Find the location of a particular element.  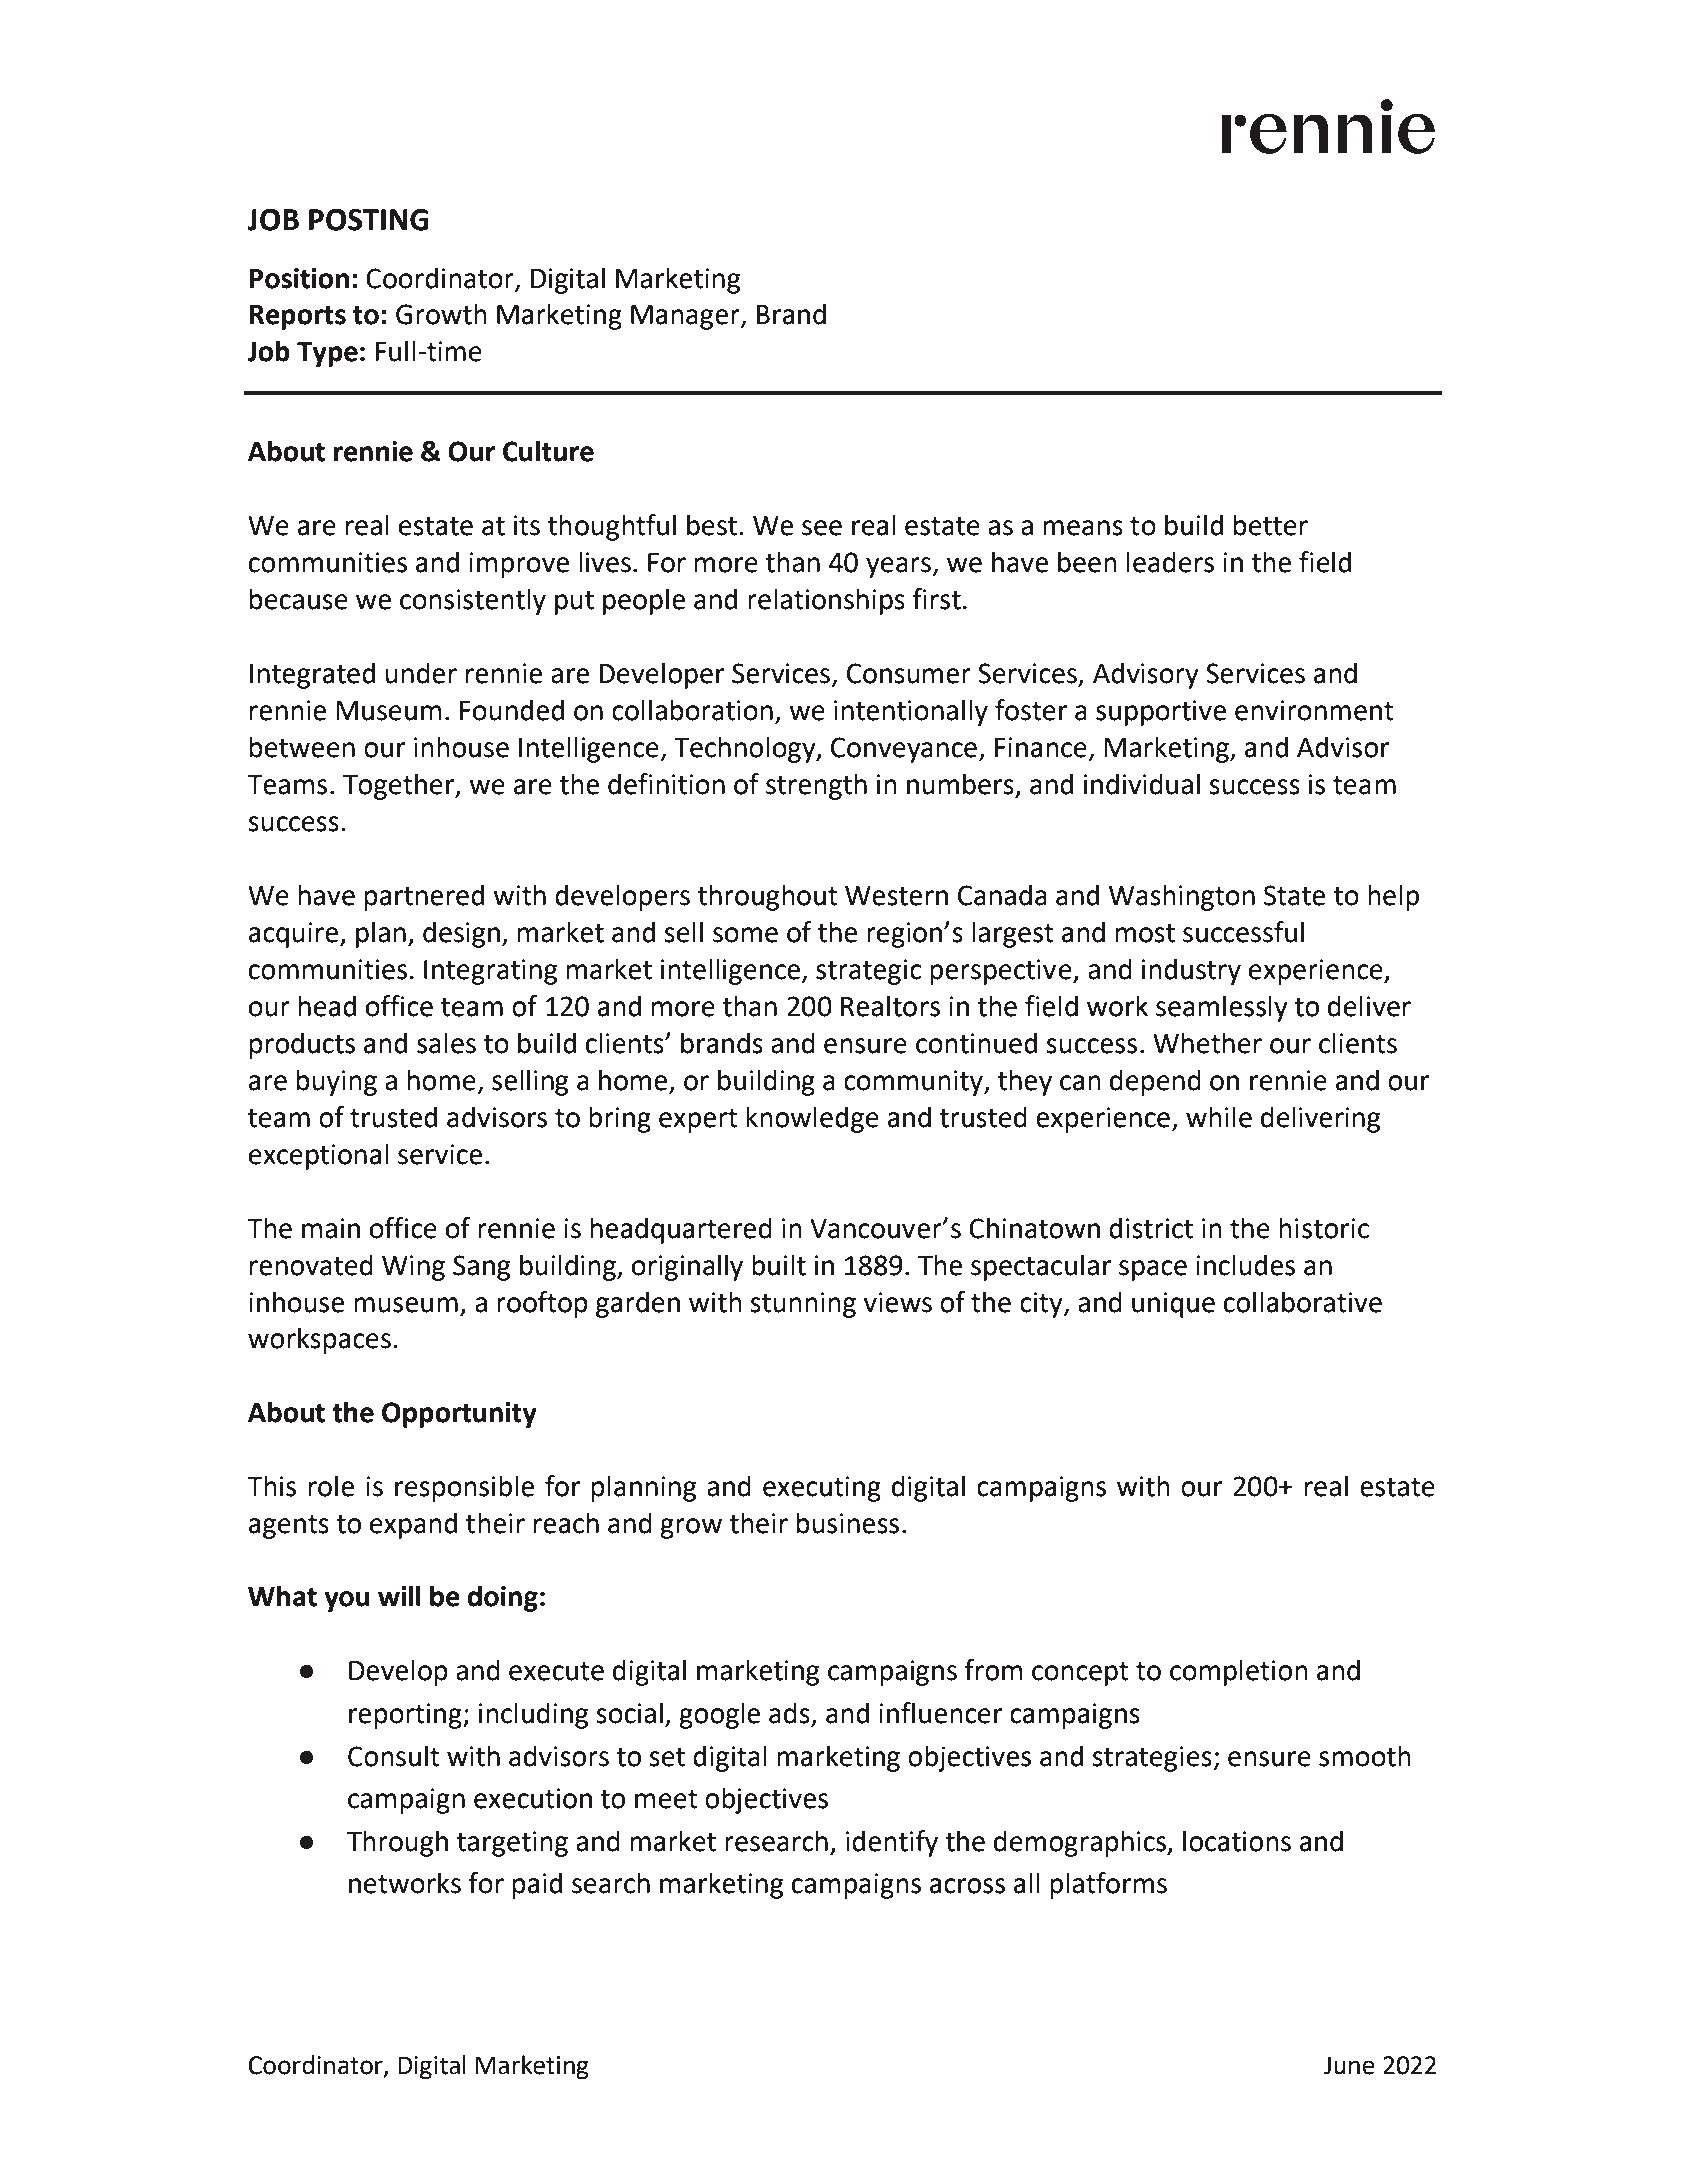

paid is located at coordinates (537, 1885).
